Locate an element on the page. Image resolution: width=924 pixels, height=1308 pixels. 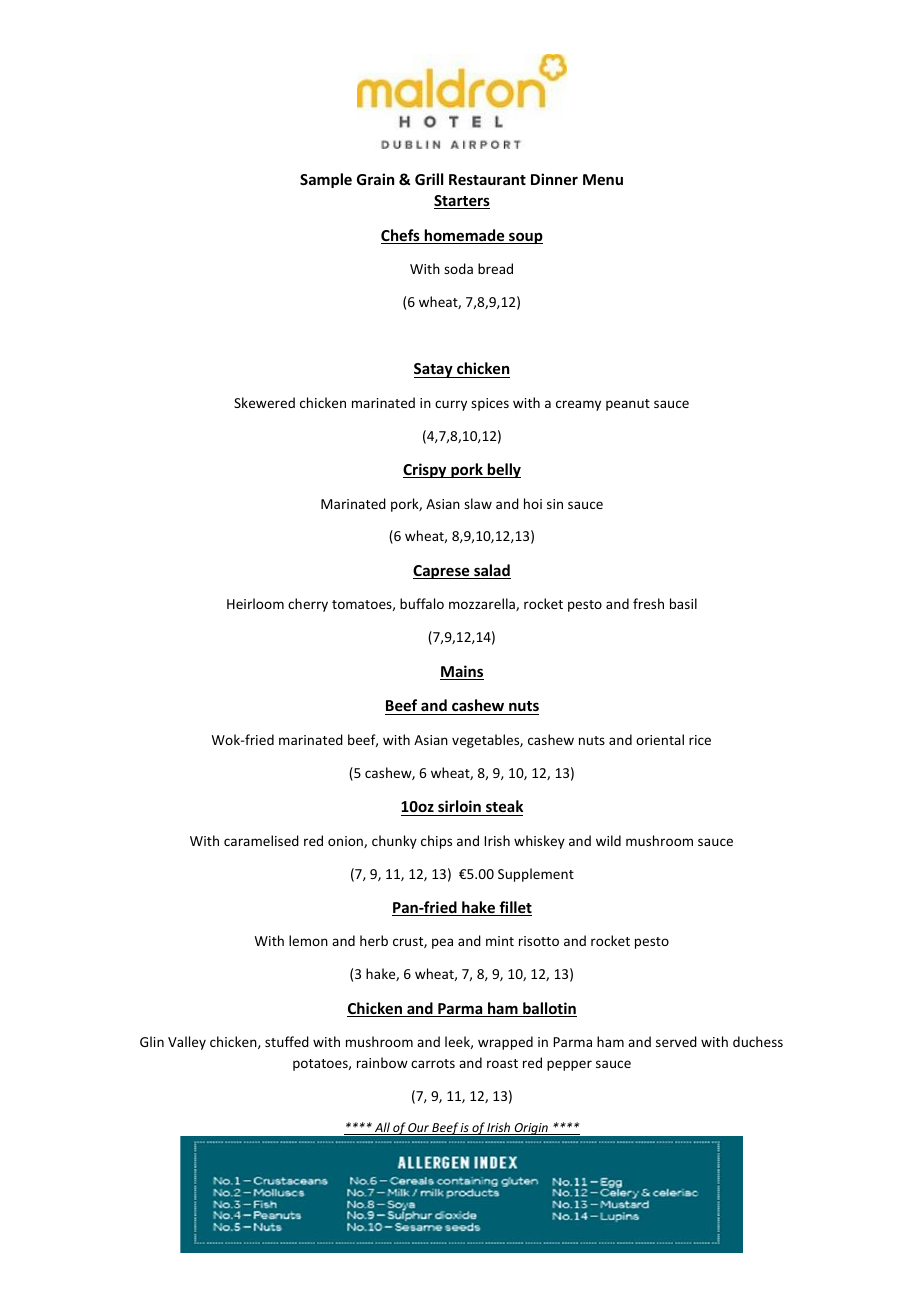
sirloin is located at coordinates (459, 806).
